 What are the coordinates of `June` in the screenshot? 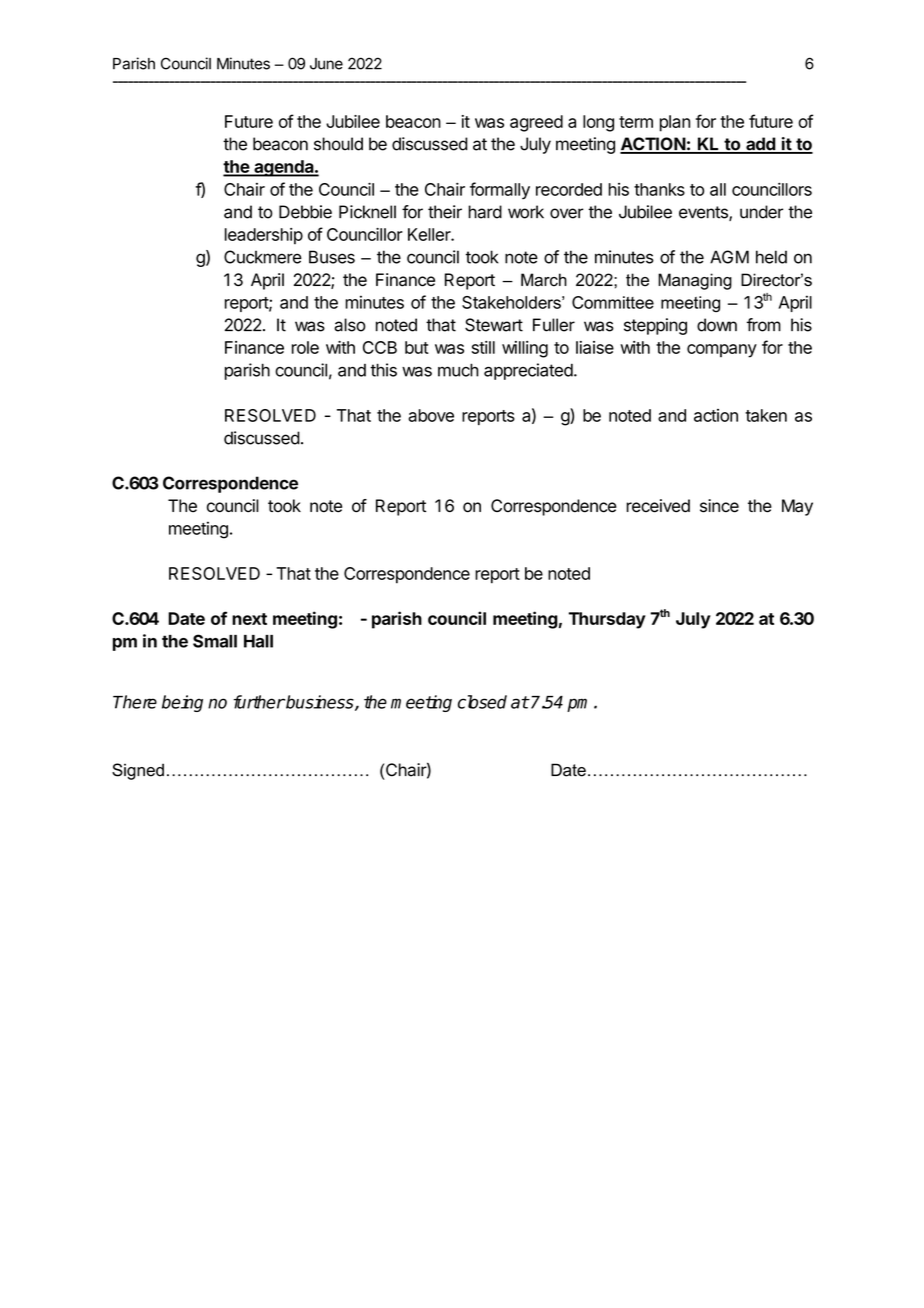 It's located at (326, 64).
